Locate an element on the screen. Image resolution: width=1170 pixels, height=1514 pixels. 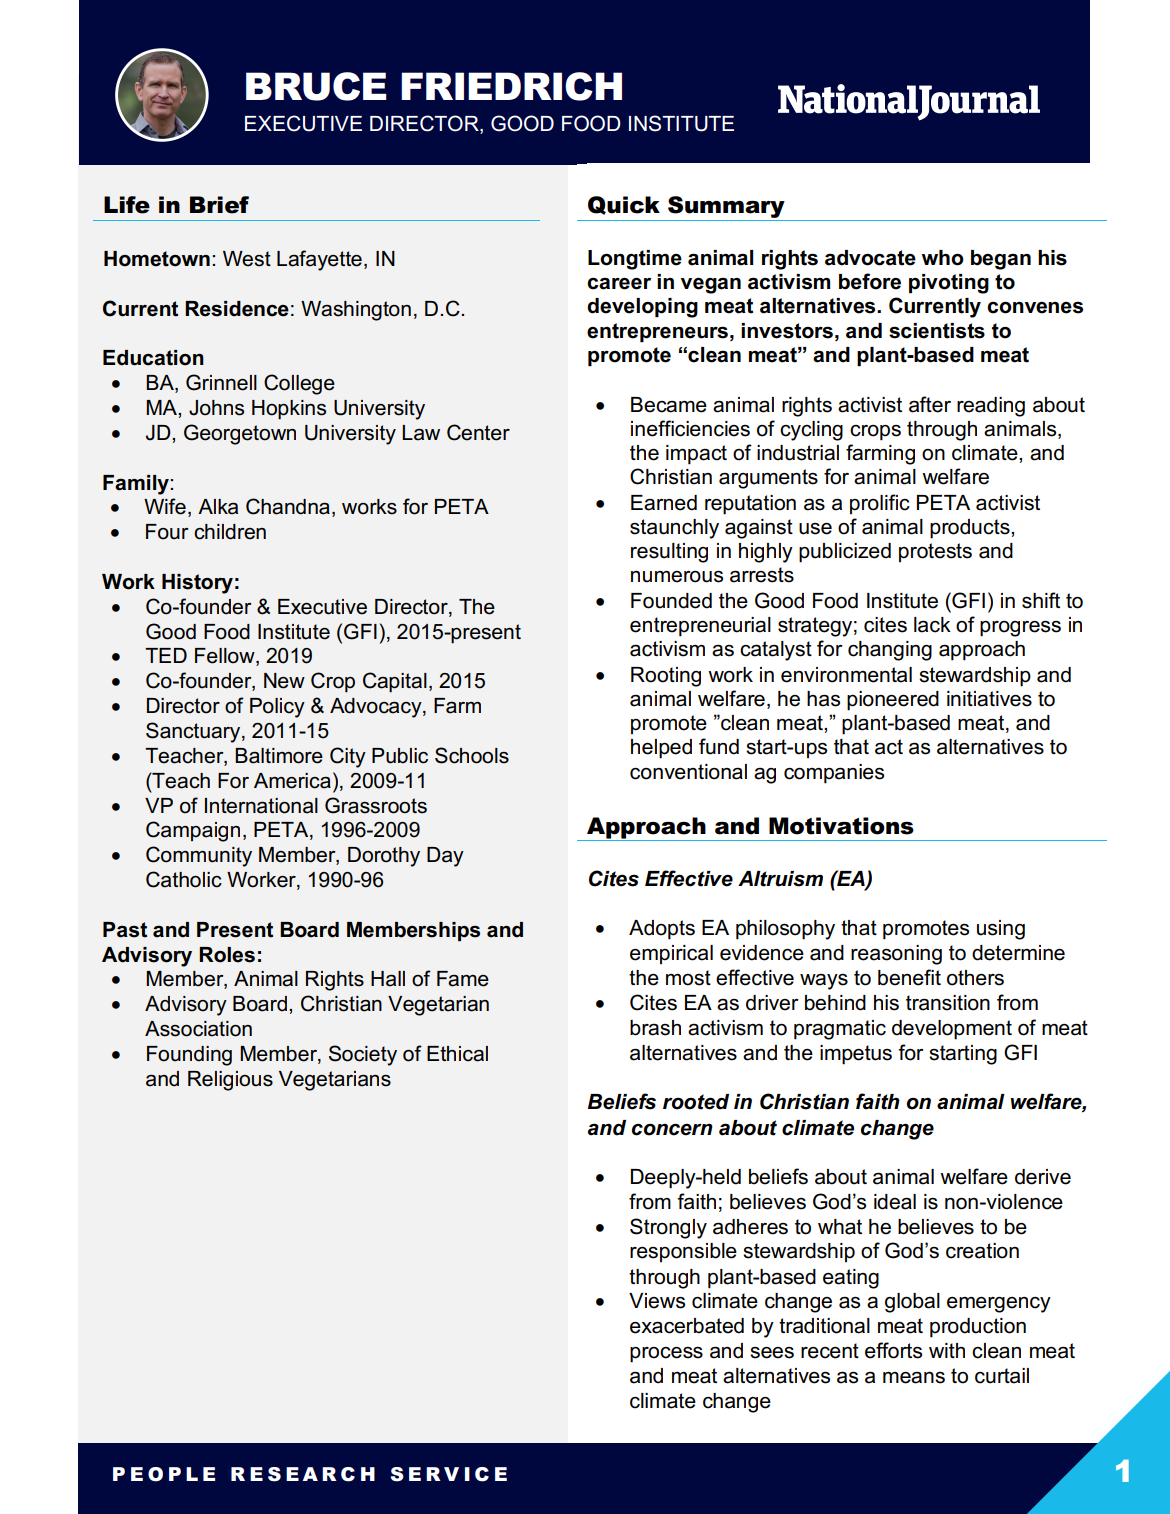
who is located at coordinates (942, 258).
